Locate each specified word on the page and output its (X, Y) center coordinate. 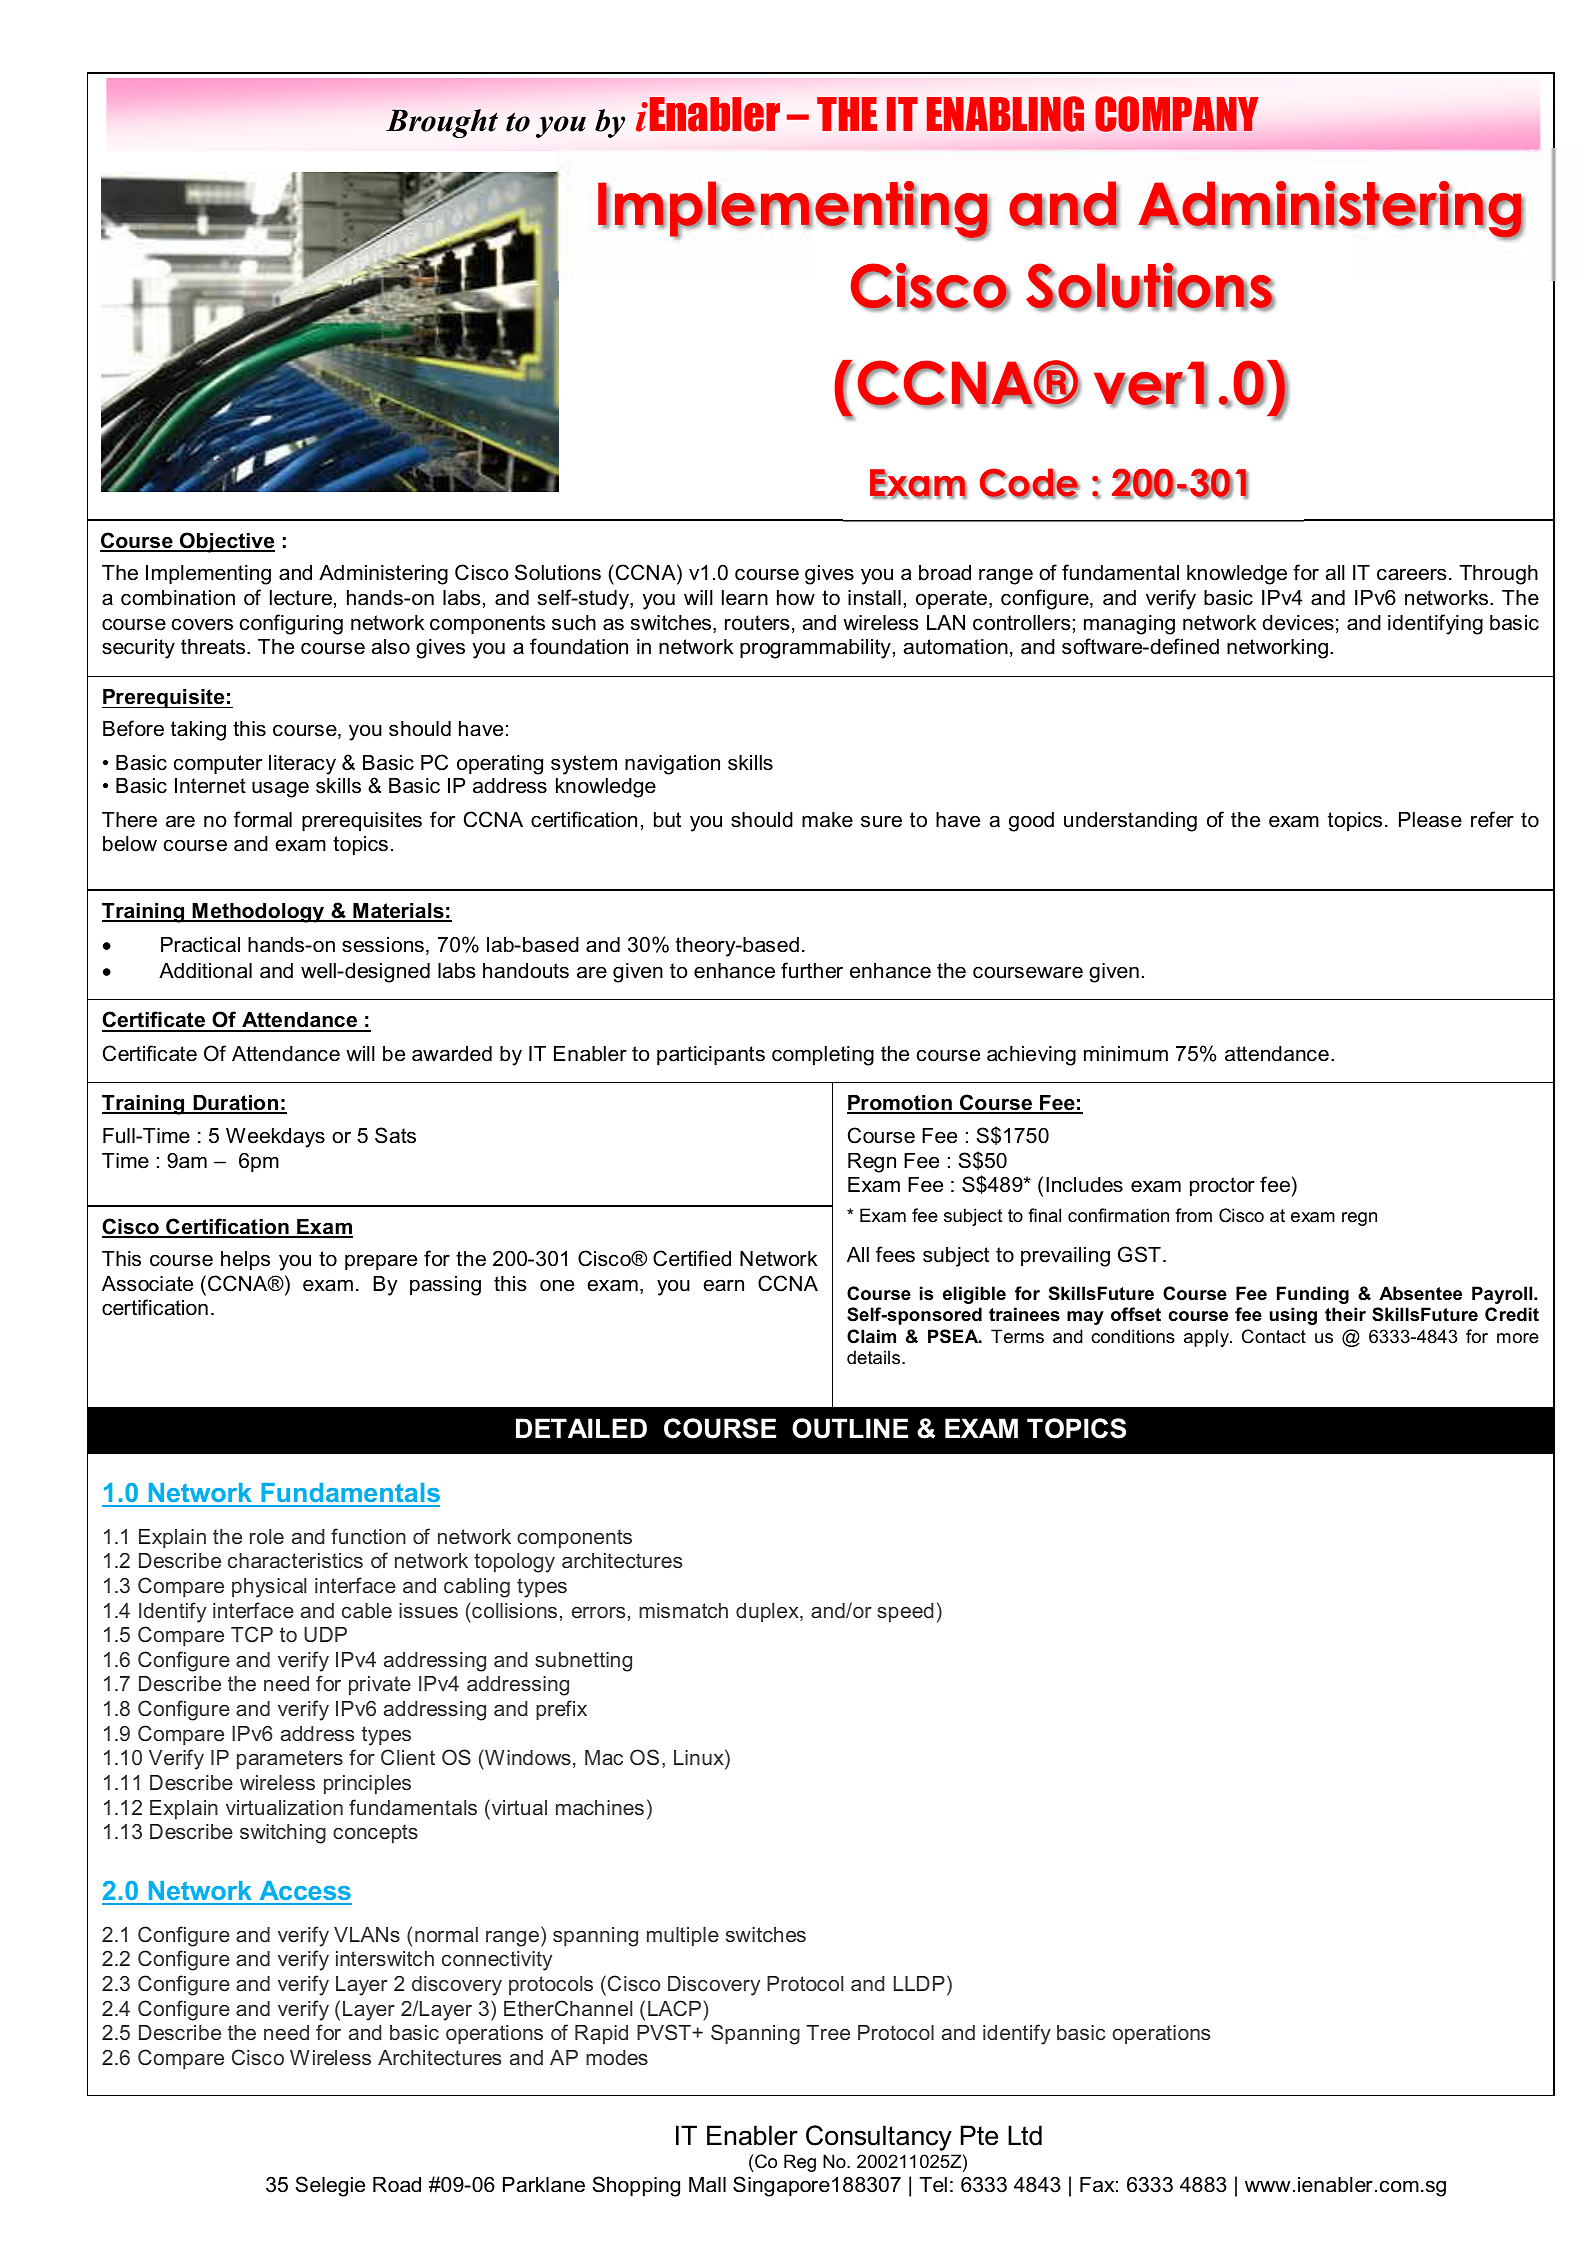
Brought (442, 123)
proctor (1222, 1187)
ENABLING (1005, 114)
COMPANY (1177, 114)
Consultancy (879, 2138)
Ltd (1025, 2135)
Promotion (900, 1104)
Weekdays (275, 1138)
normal (446, 1934)
